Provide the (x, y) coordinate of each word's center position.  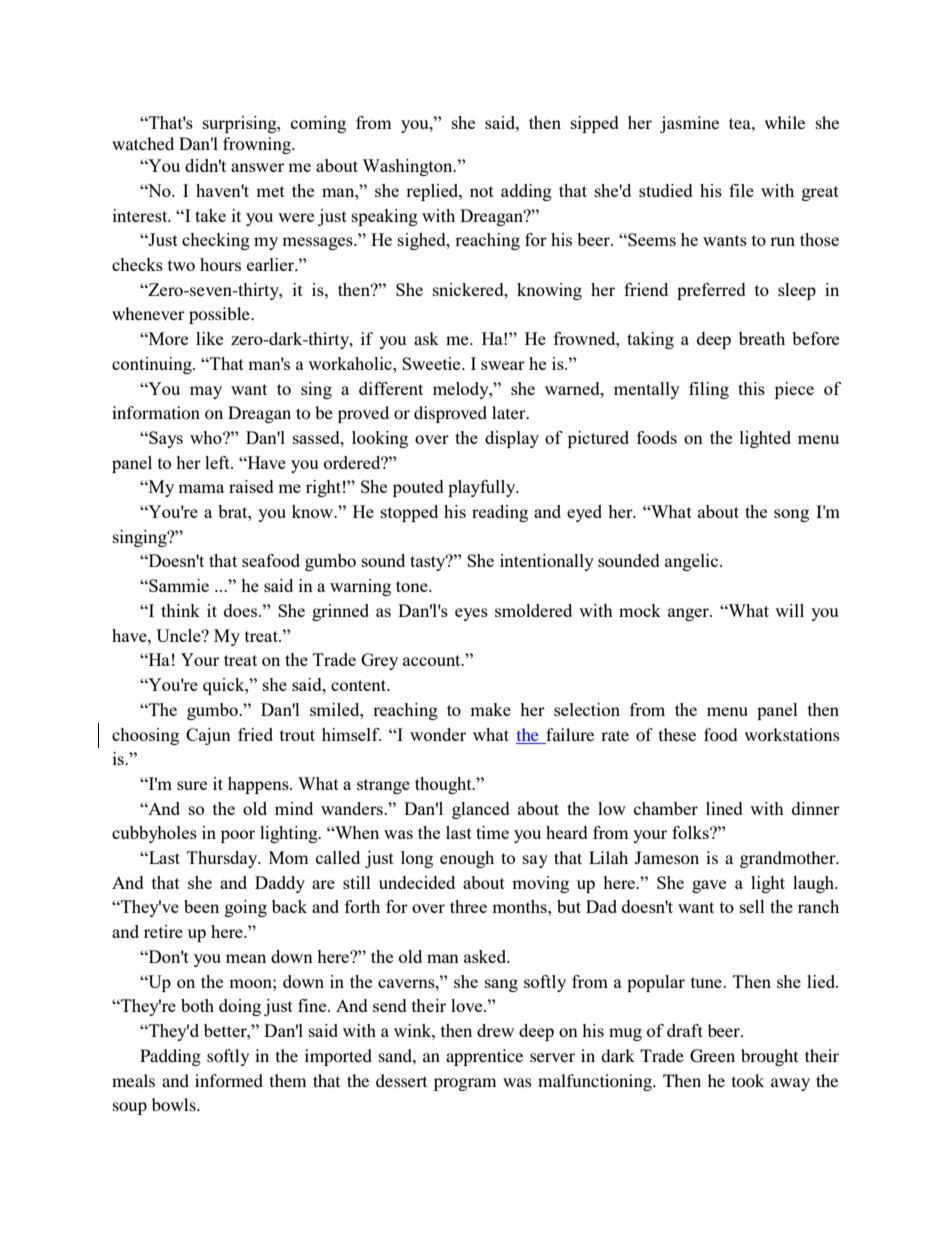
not (482, 191)
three (468, 906)
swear (503, 365)
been (201, 906)
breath (762, 338)
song (791, 515)
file (741, 190)
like (209, 338)
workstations (792, 734)
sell (752, 906)
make (490, 709)
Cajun (208, 736)
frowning (258, 145)
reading (500, 513)
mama (201, 488)
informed (229, 1080)
